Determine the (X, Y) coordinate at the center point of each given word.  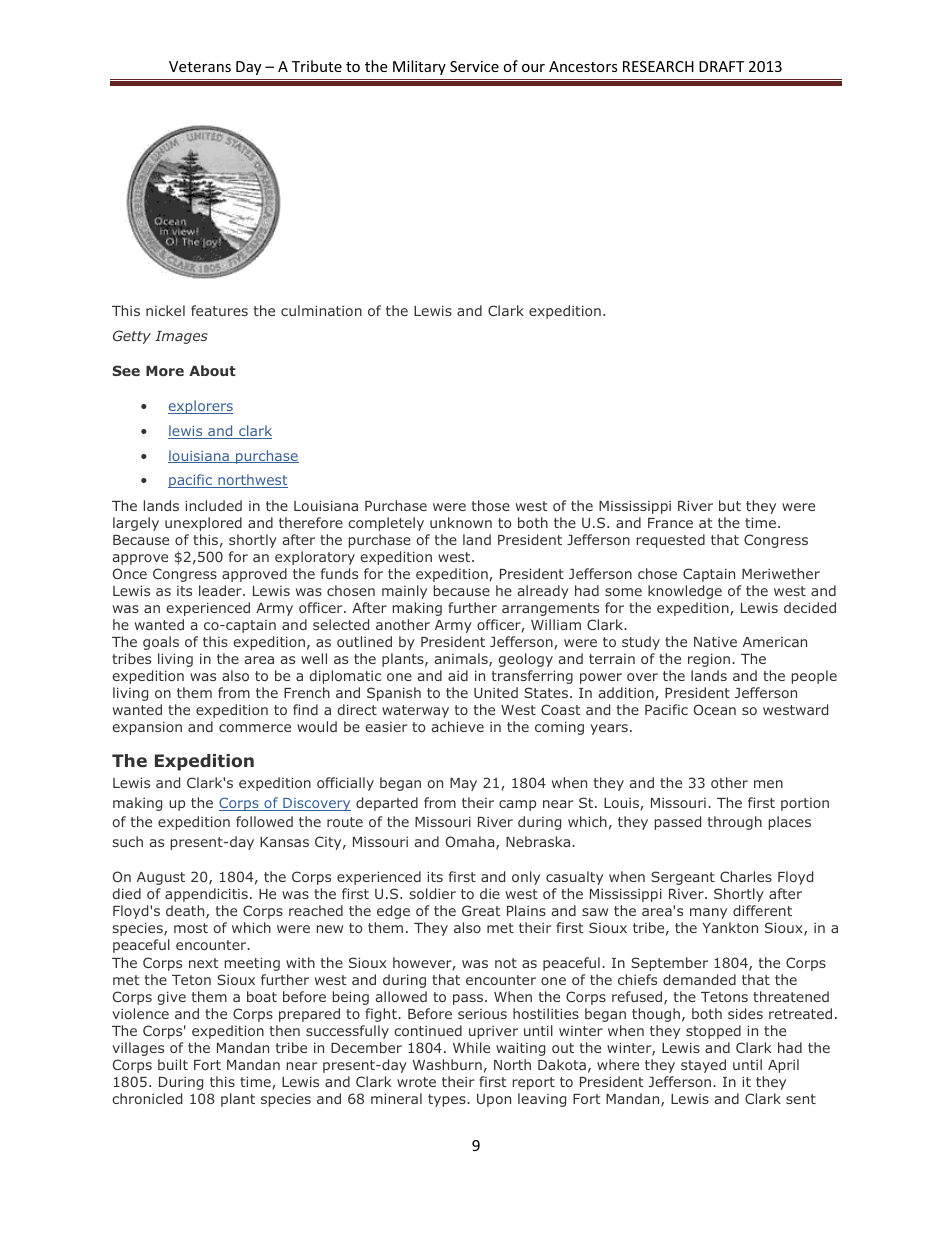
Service (474, 66)
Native (715, 642)
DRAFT (721, 66)
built (173, 1064)
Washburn (447, 1064)
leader (221, 590)
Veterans (200, 66)
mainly (404, 592)
